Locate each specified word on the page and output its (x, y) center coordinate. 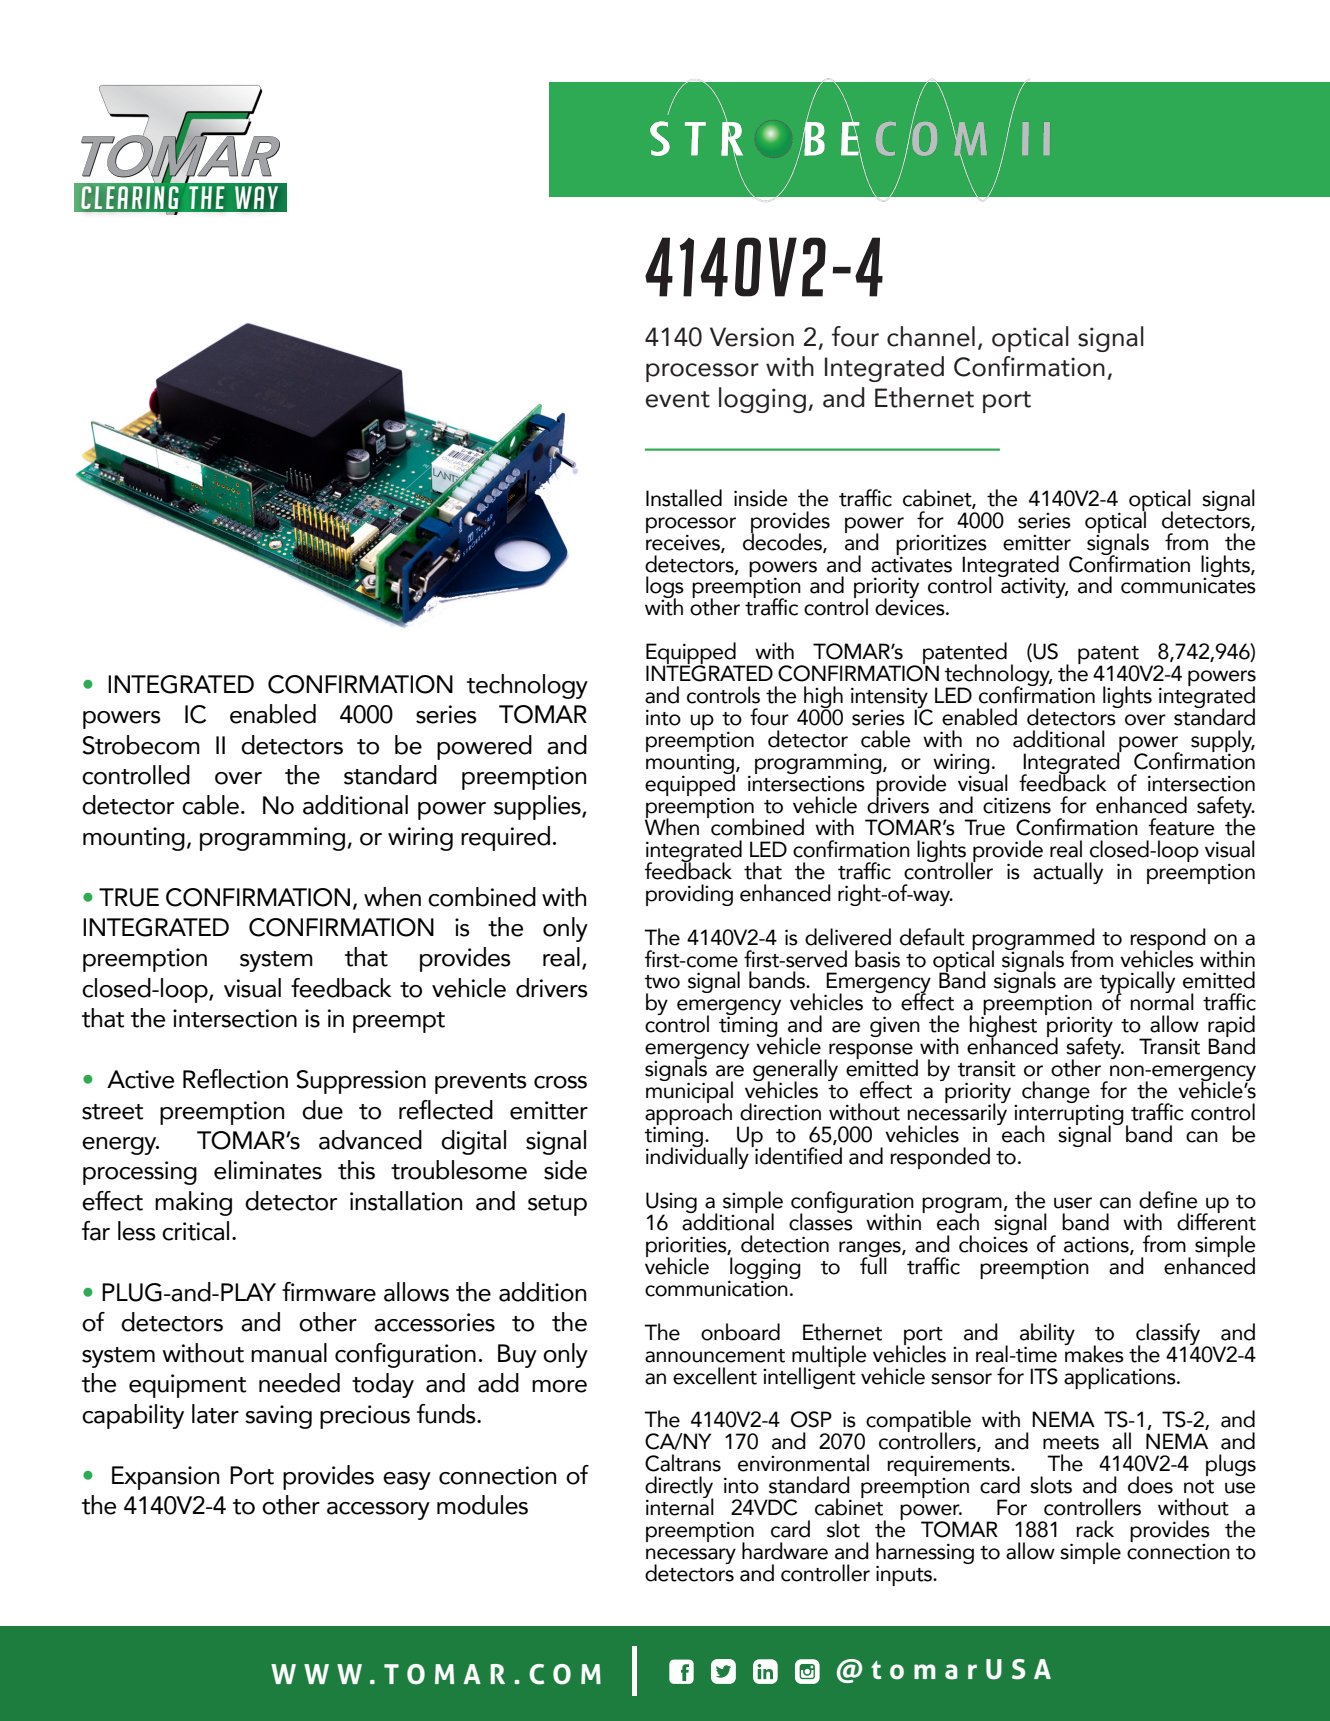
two (662, 982)
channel (931, 336)
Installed (684, 498)
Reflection (235, 1079)
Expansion (165, 1478)
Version (752, 337)
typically (1137, 983)
